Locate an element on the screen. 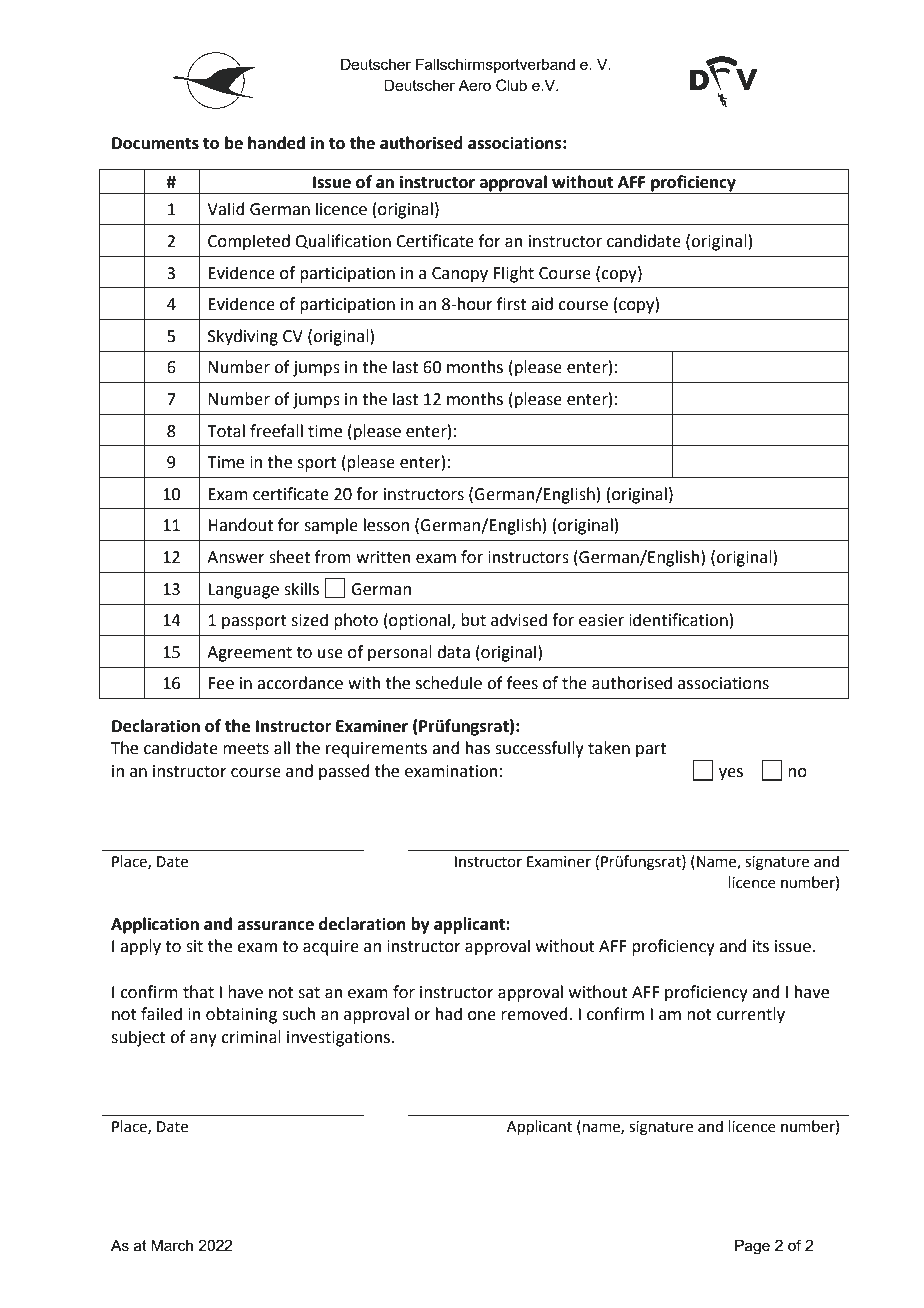 The height and width of the screenshot is (1308, 924). meets is located at coordinates (246, 749).
